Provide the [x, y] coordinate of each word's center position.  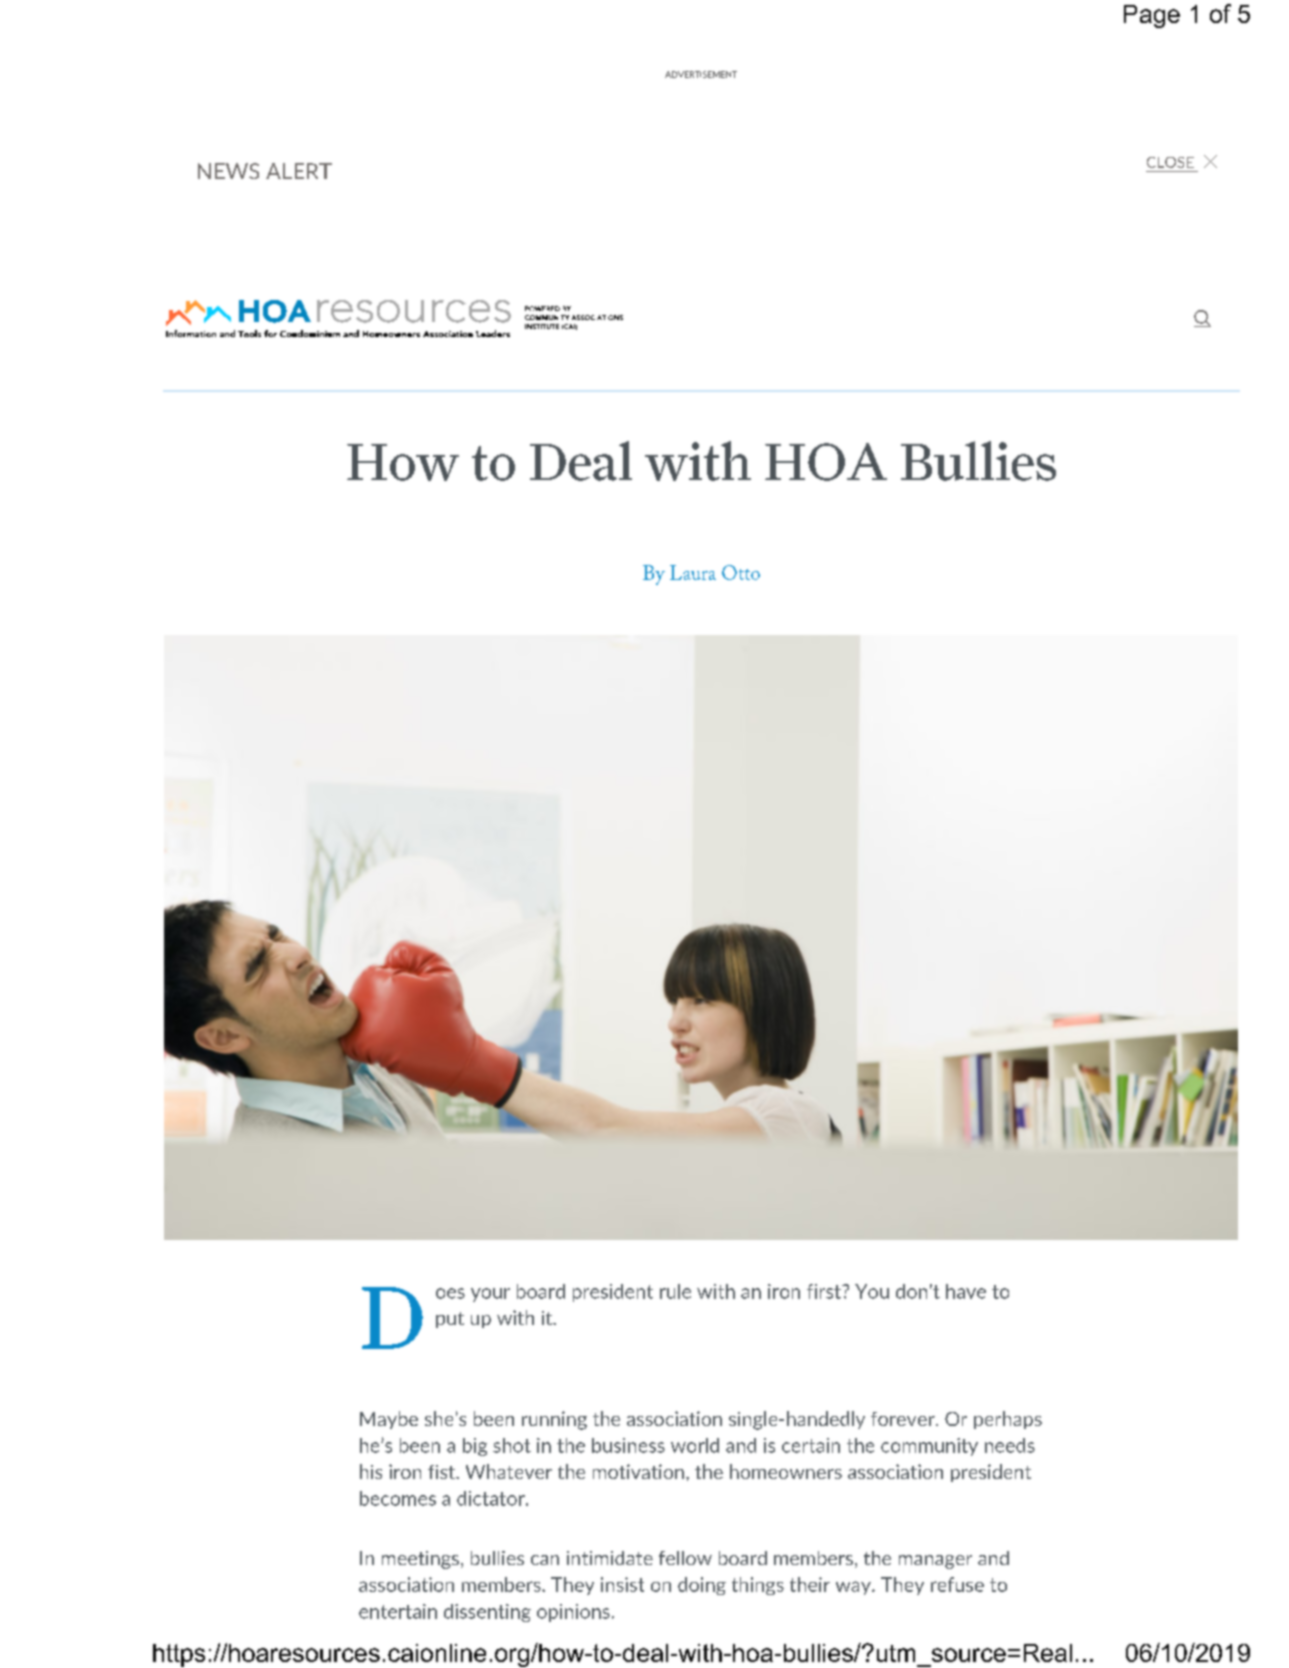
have [966, 1291]
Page [1152, 16]
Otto [741, 572]
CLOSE [1170, 162]
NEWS [228, 171]
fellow [685, 1558]
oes [450, 1293]
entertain [398, 1611]
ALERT [299, 171]
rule [675, 1291]
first [825, 1291]
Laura [693, 572]
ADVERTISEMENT [701, 74]
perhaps [1008, 1420]
